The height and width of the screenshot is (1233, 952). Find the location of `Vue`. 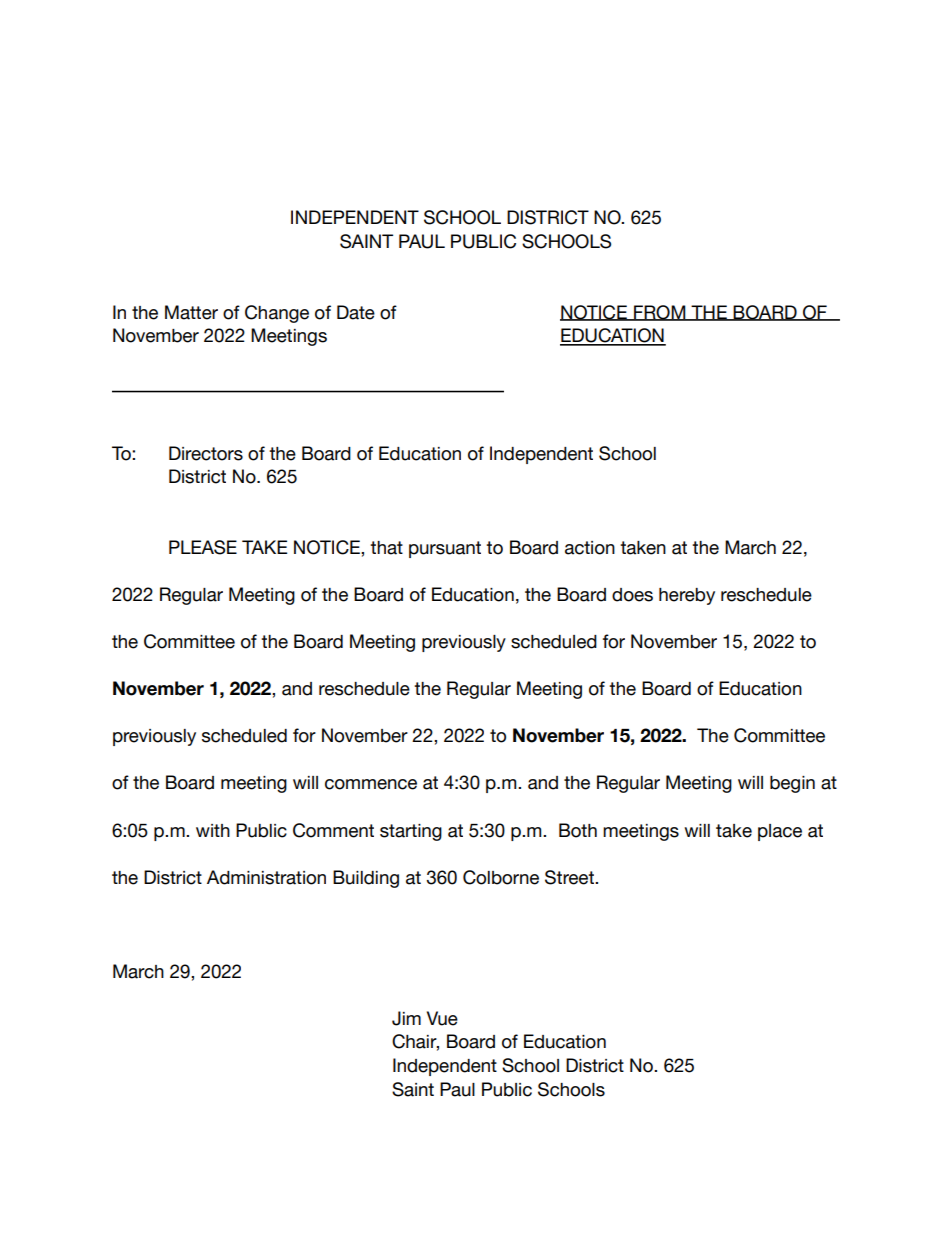

Vue is located at coordinates (442, 1018).
